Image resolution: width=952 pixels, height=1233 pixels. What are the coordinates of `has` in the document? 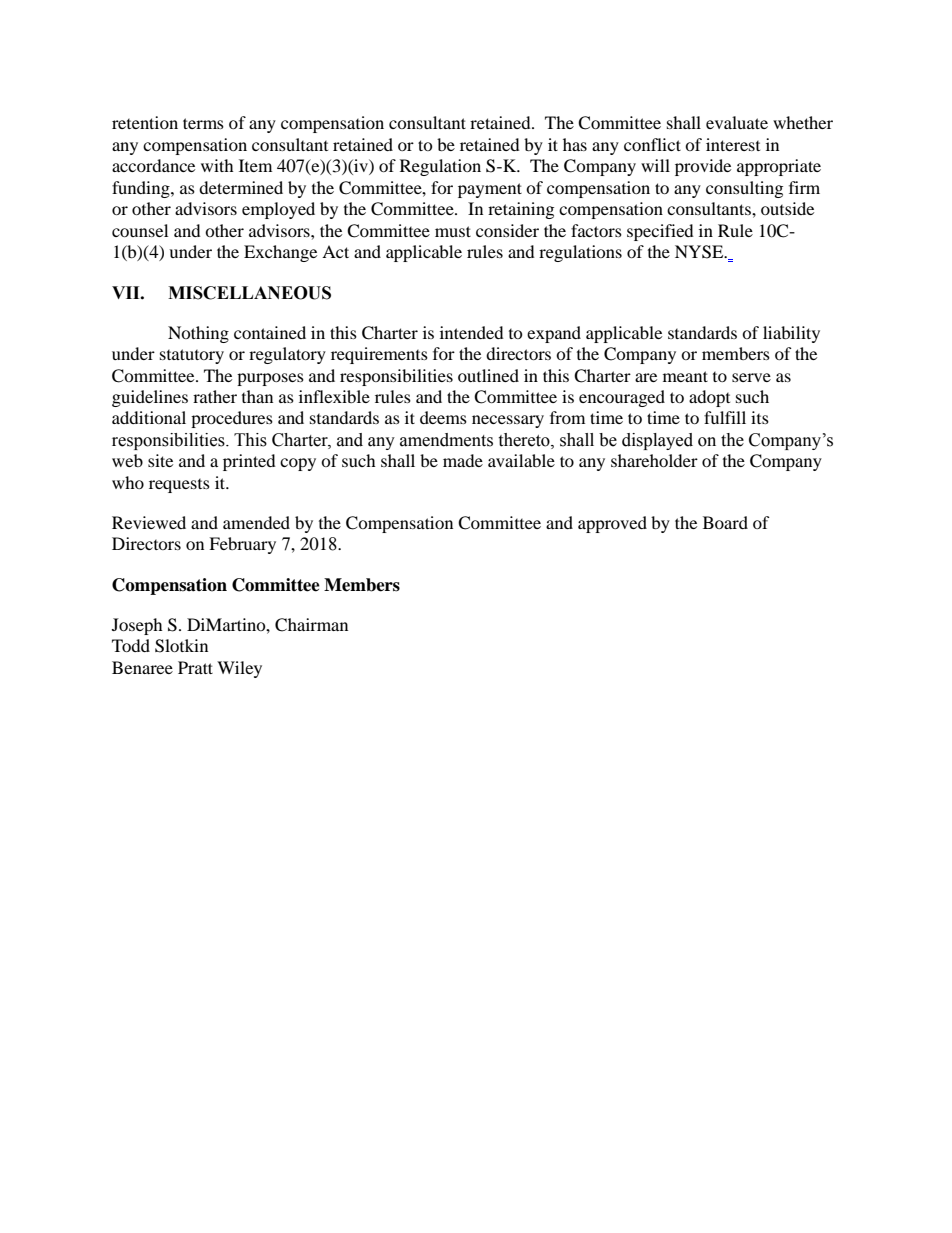 It's located at (575, 144).
